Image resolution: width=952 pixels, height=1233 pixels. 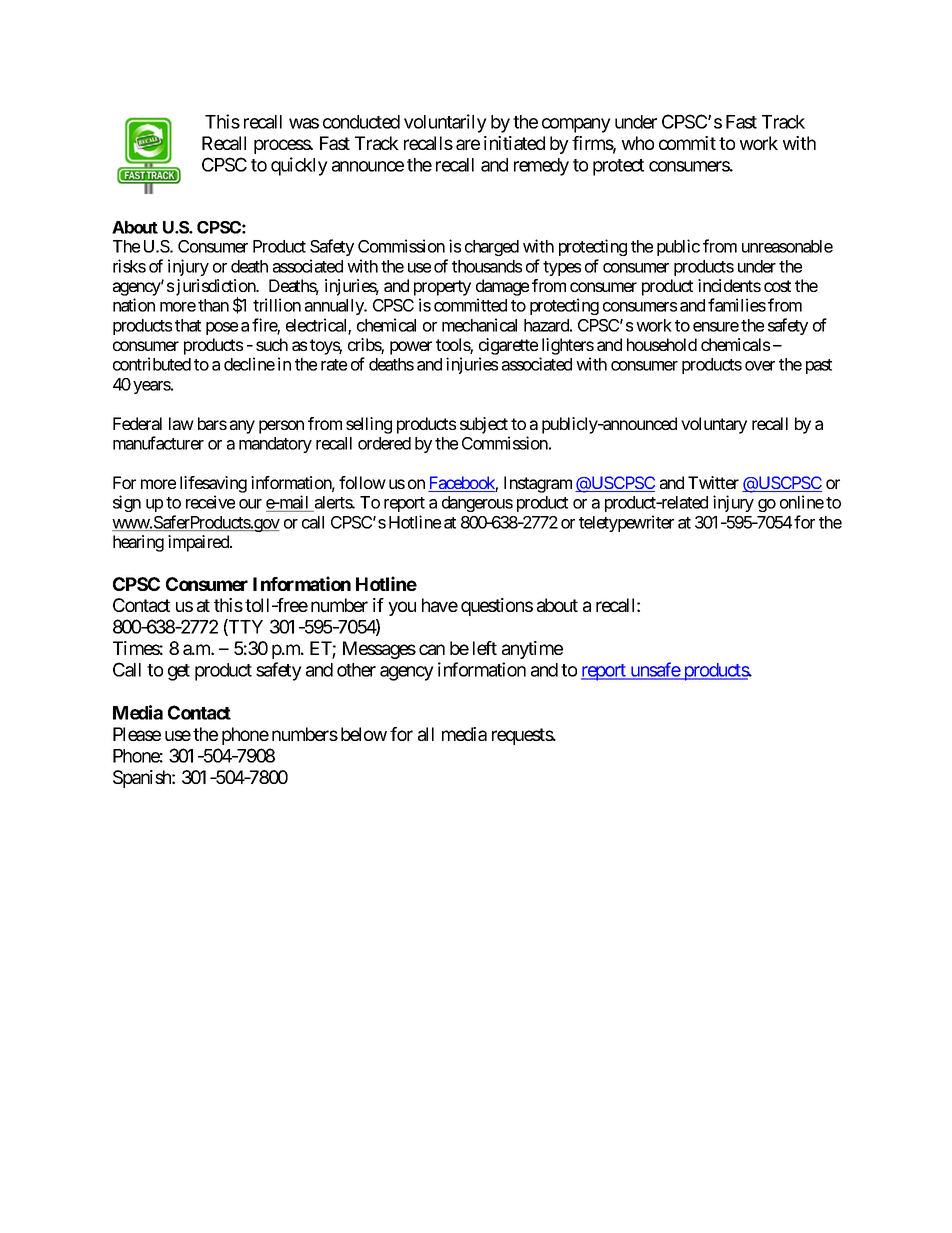 I want to click on damage, so click(x=502, y=289).
